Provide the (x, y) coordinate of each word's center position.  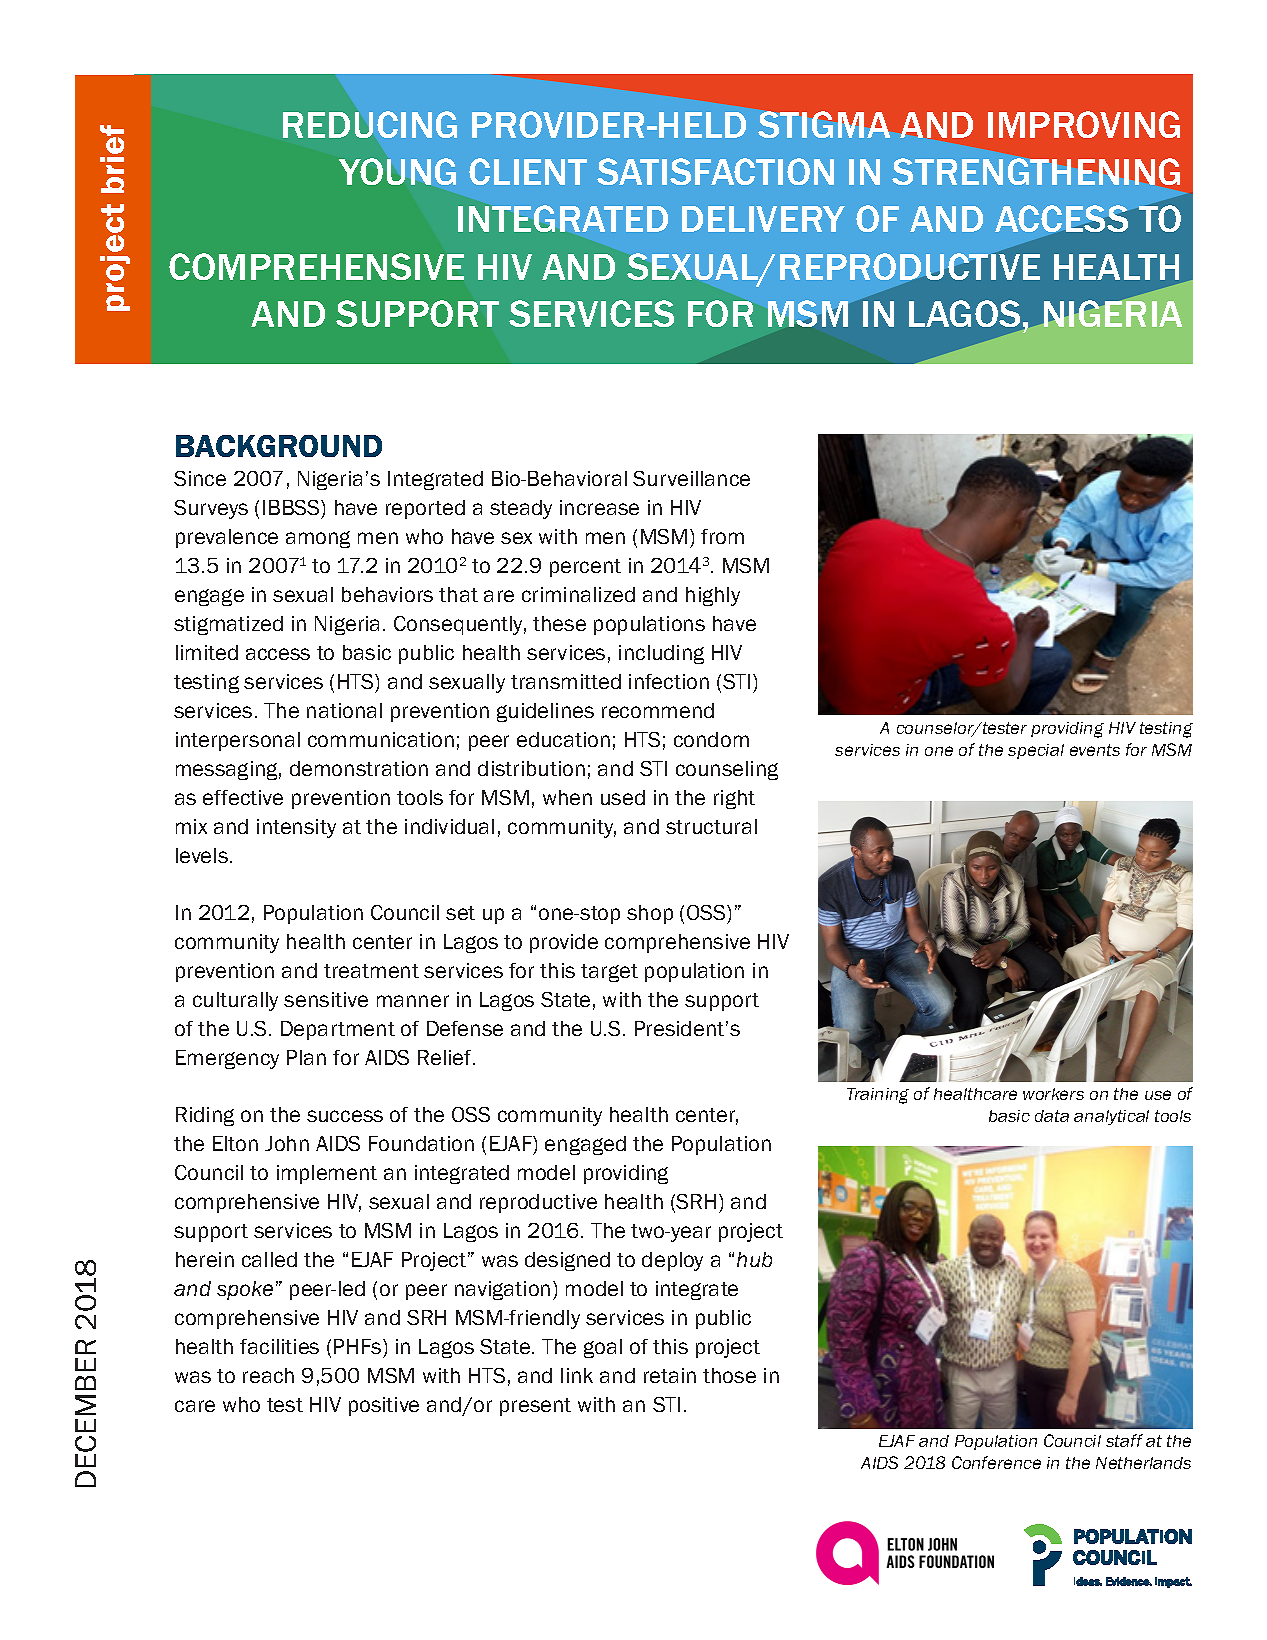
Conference (996, 1462)
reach (268, 1375)
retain (670, 1375)
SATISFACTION (715, 171)
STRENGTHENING (1036, 171)
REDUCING (369, 126)
